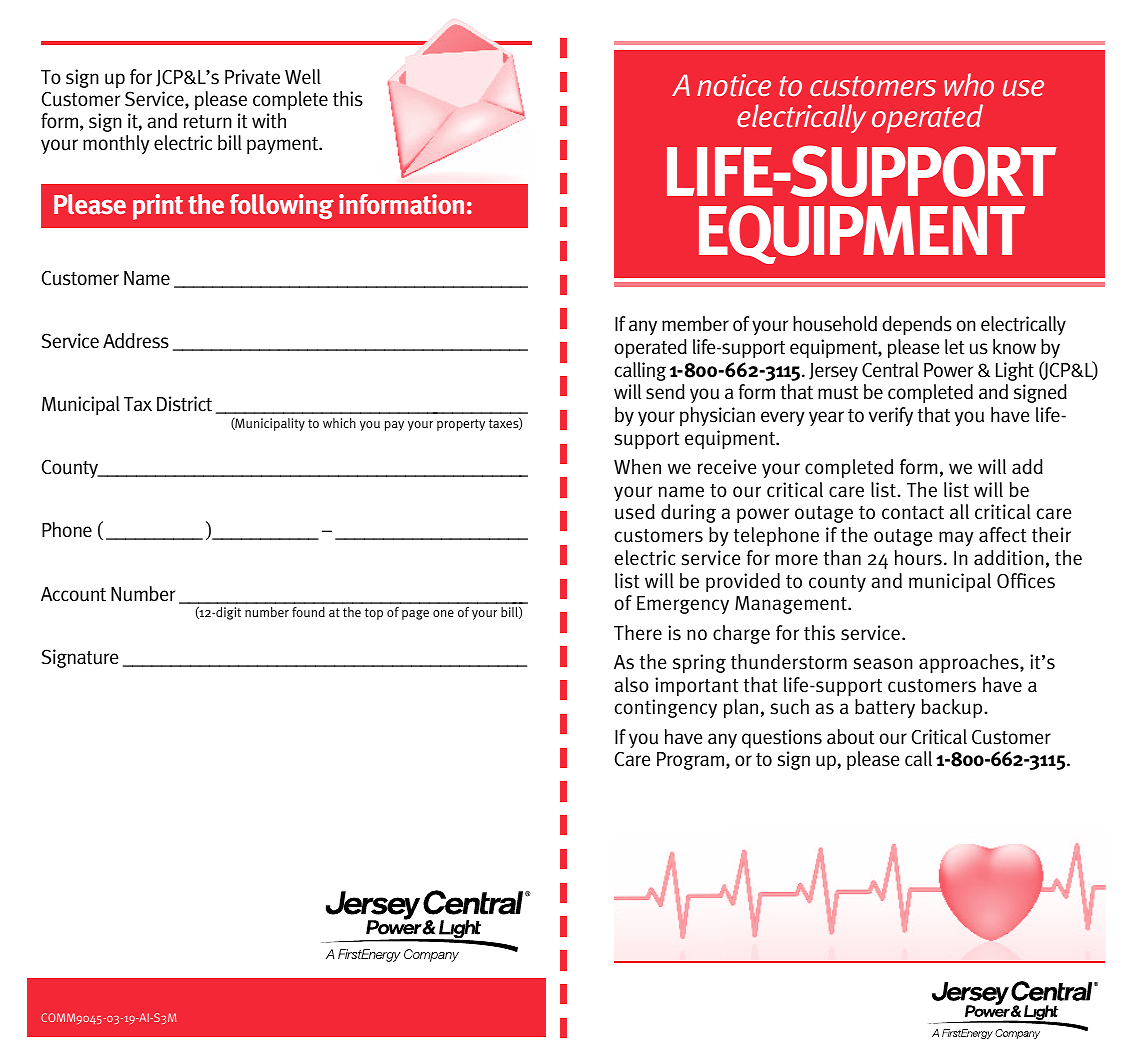 Image resolution: width=1146 pixels, height=1064 pixels. I want to click on who, so click(969, 85).
